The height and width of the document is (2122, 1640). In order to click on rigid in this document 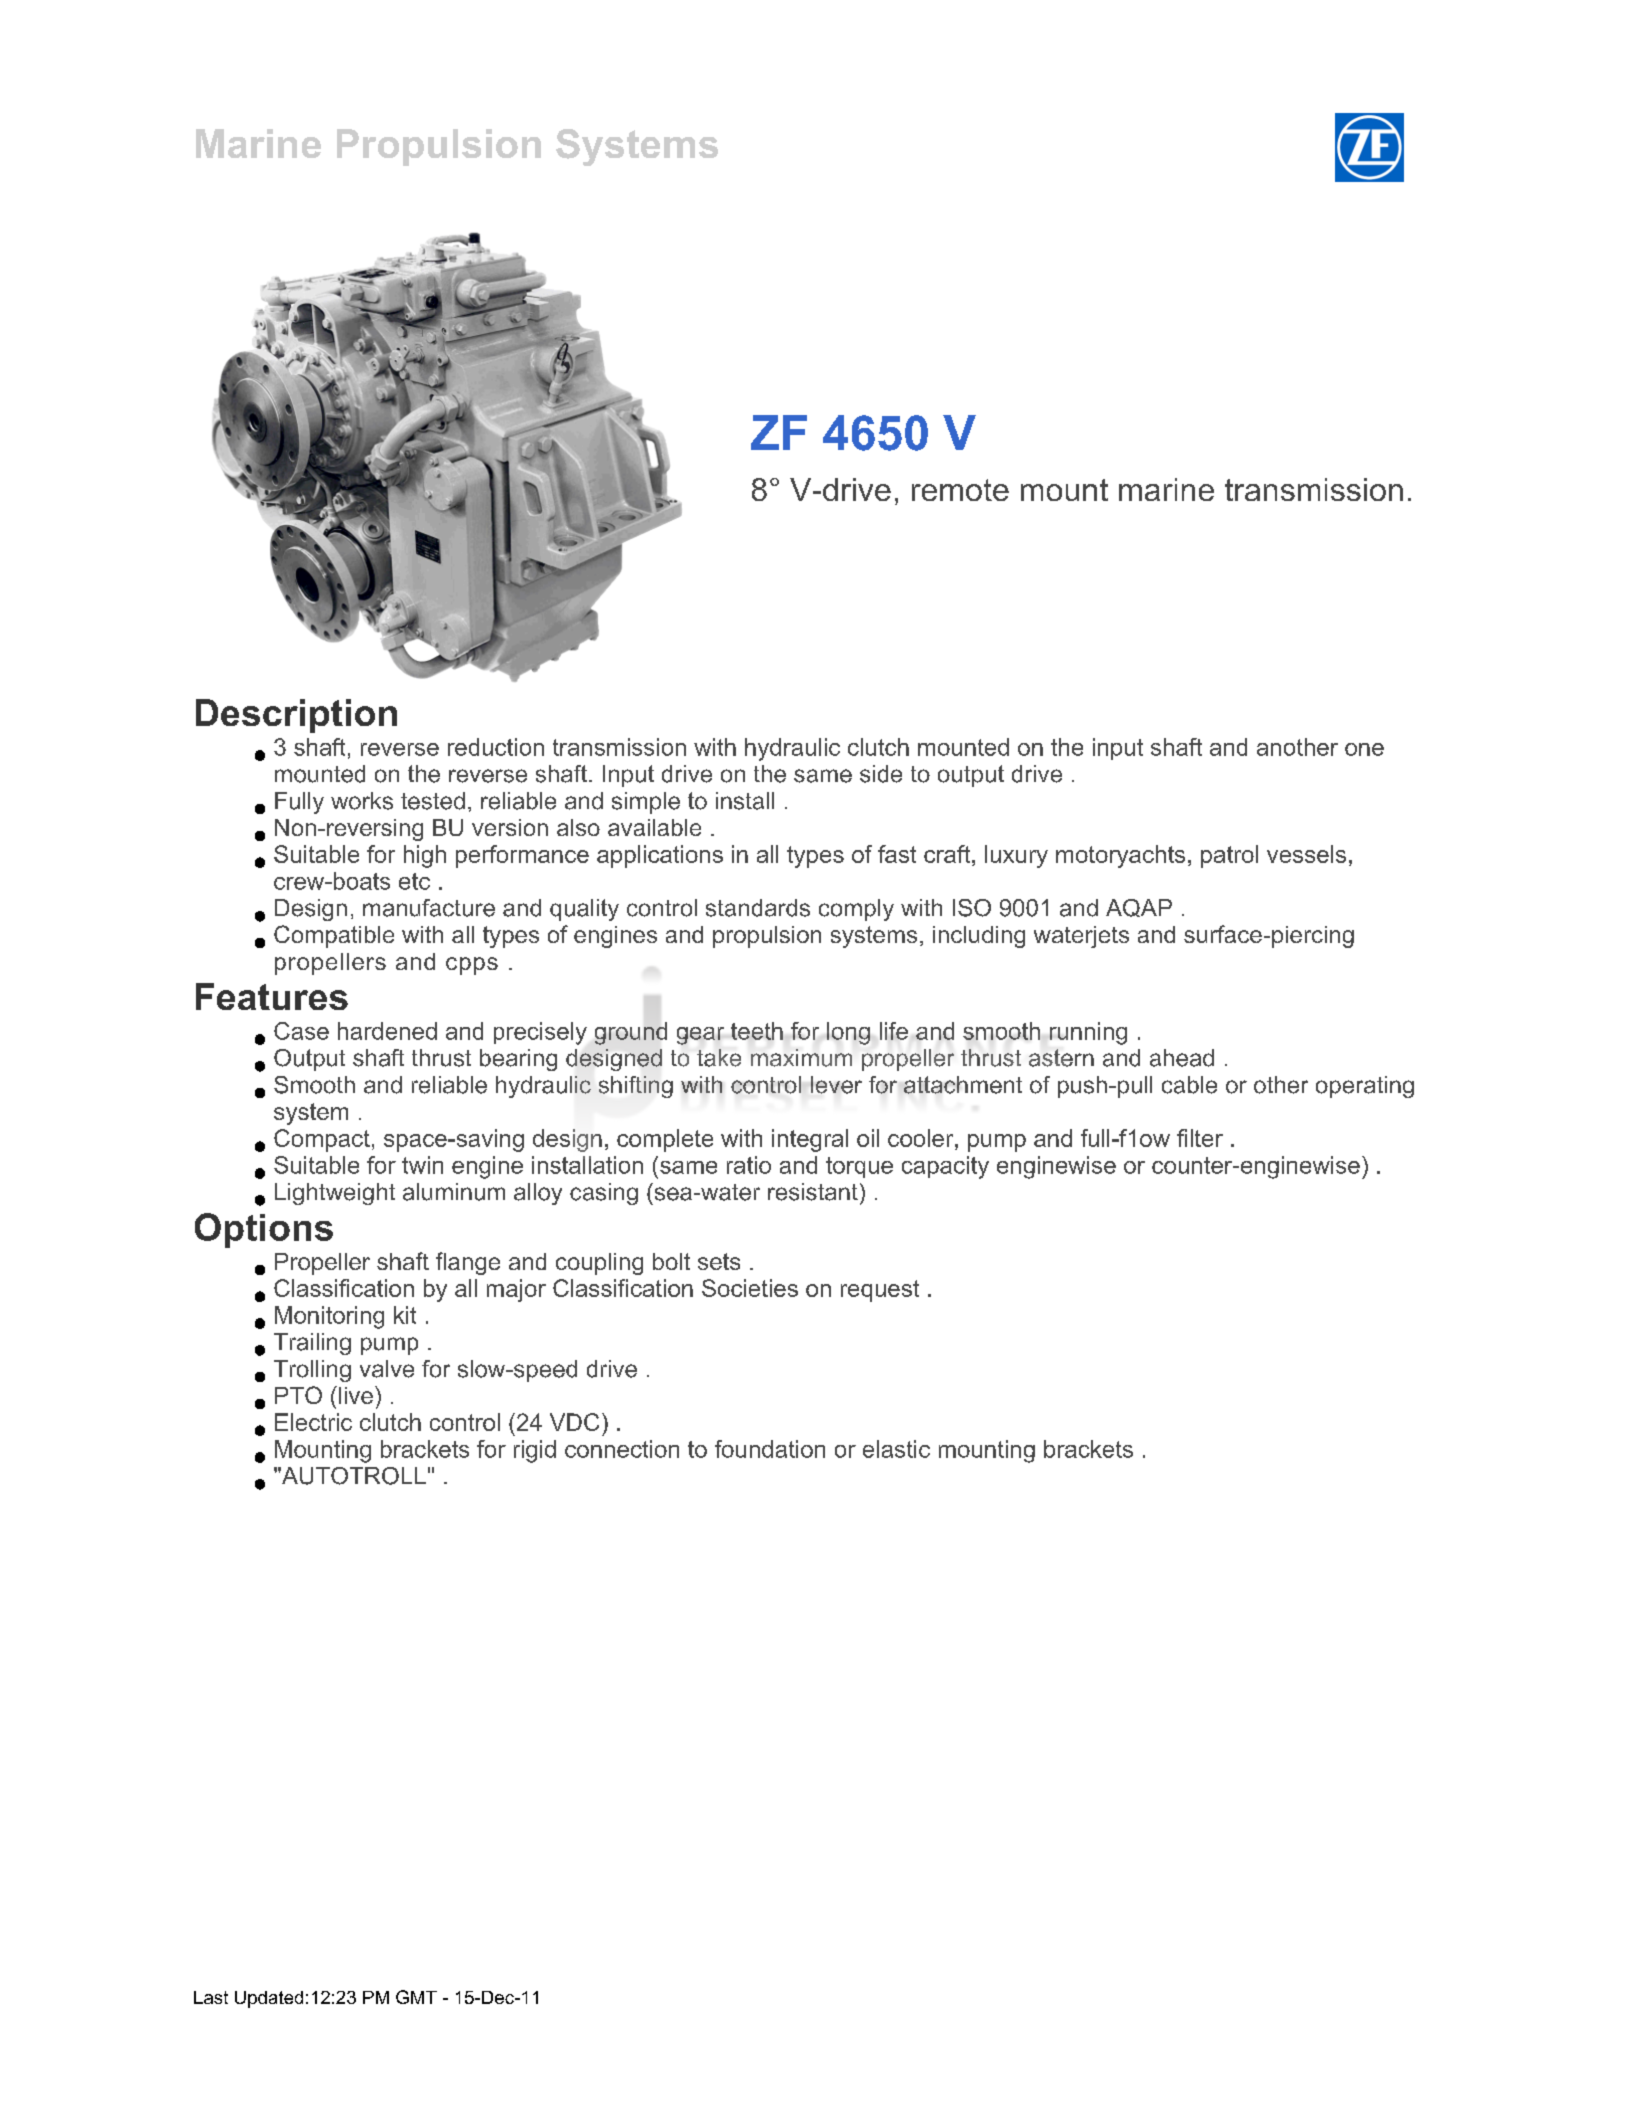, I will do `click(535, 1451)`.
